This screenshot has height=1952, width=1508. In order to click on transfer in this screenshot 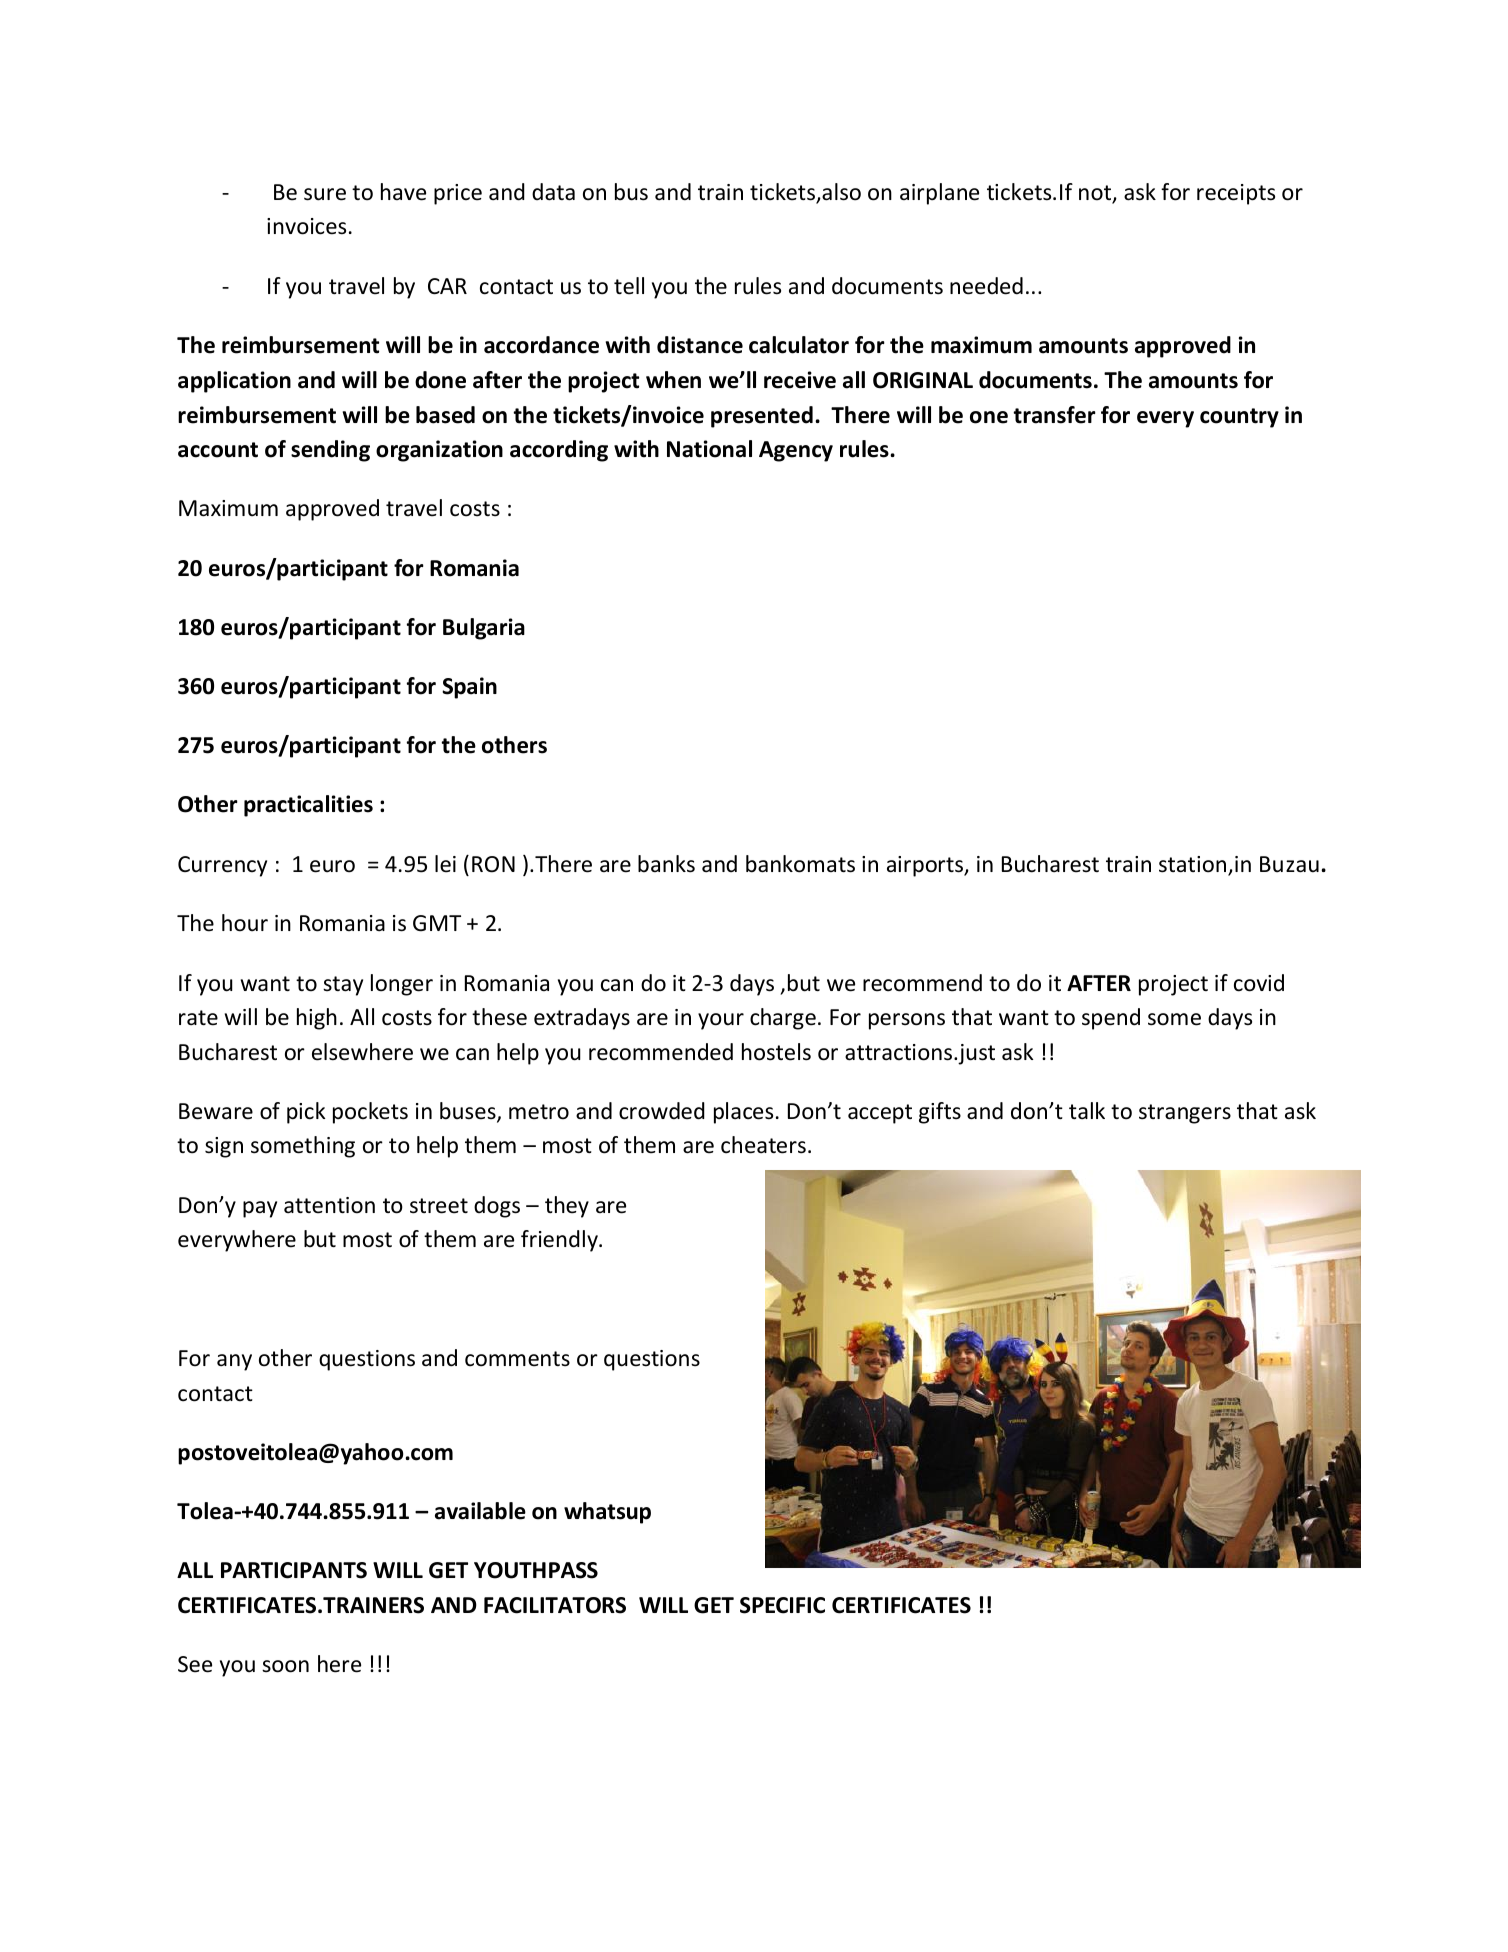, I will do `click(1054, 415)`.
